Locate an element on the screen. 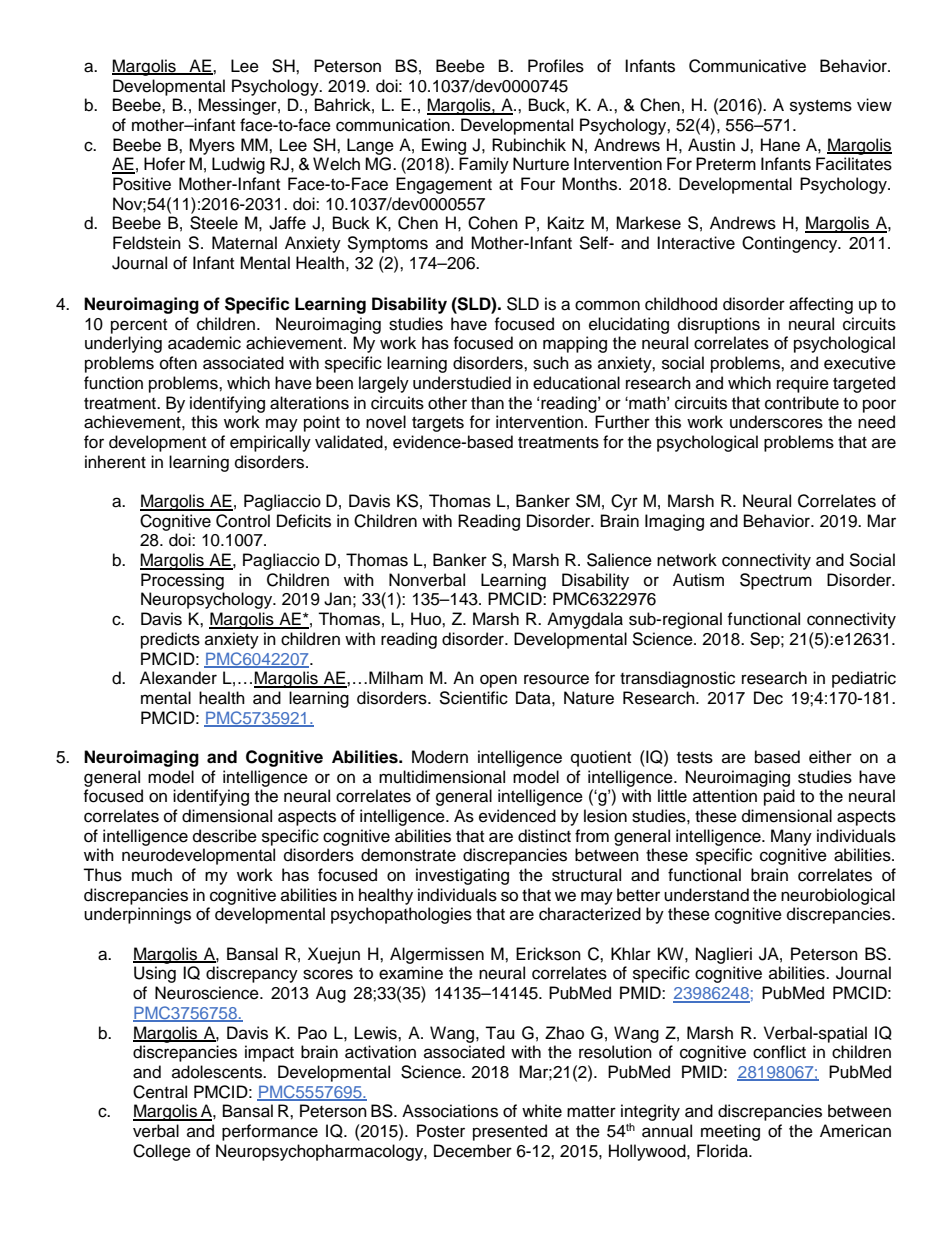 This screenshot has width=952, height=1233. Spectrum is located at coordinates (776, 581).
